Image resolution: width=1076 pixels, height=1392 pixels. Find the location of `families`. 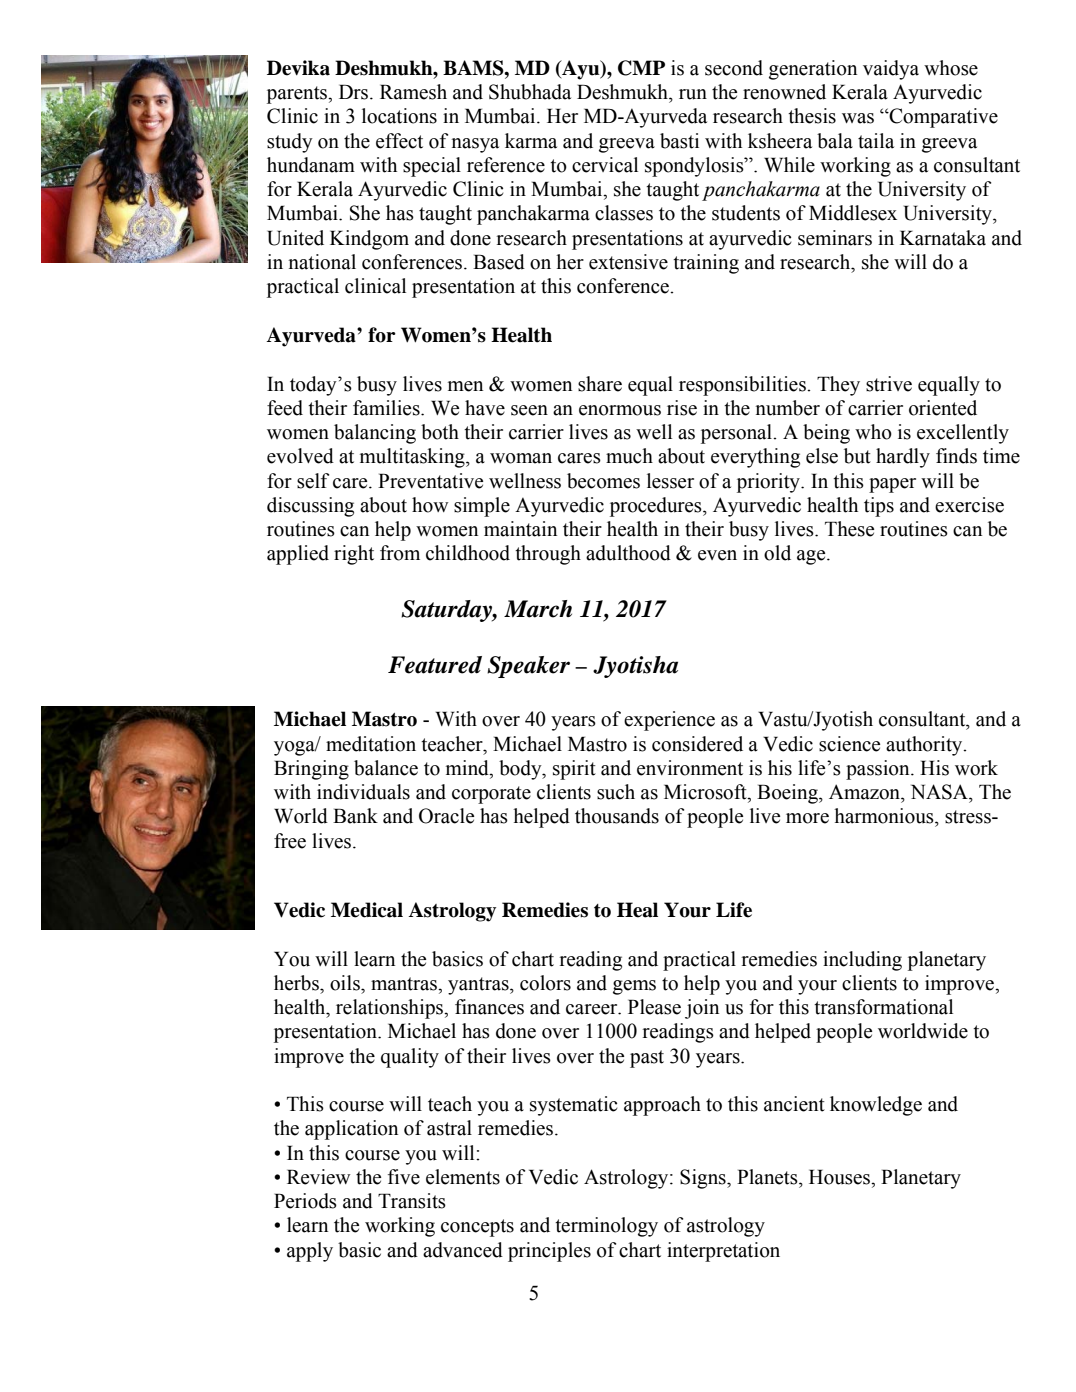

families is located at coordinates (387, 408).
